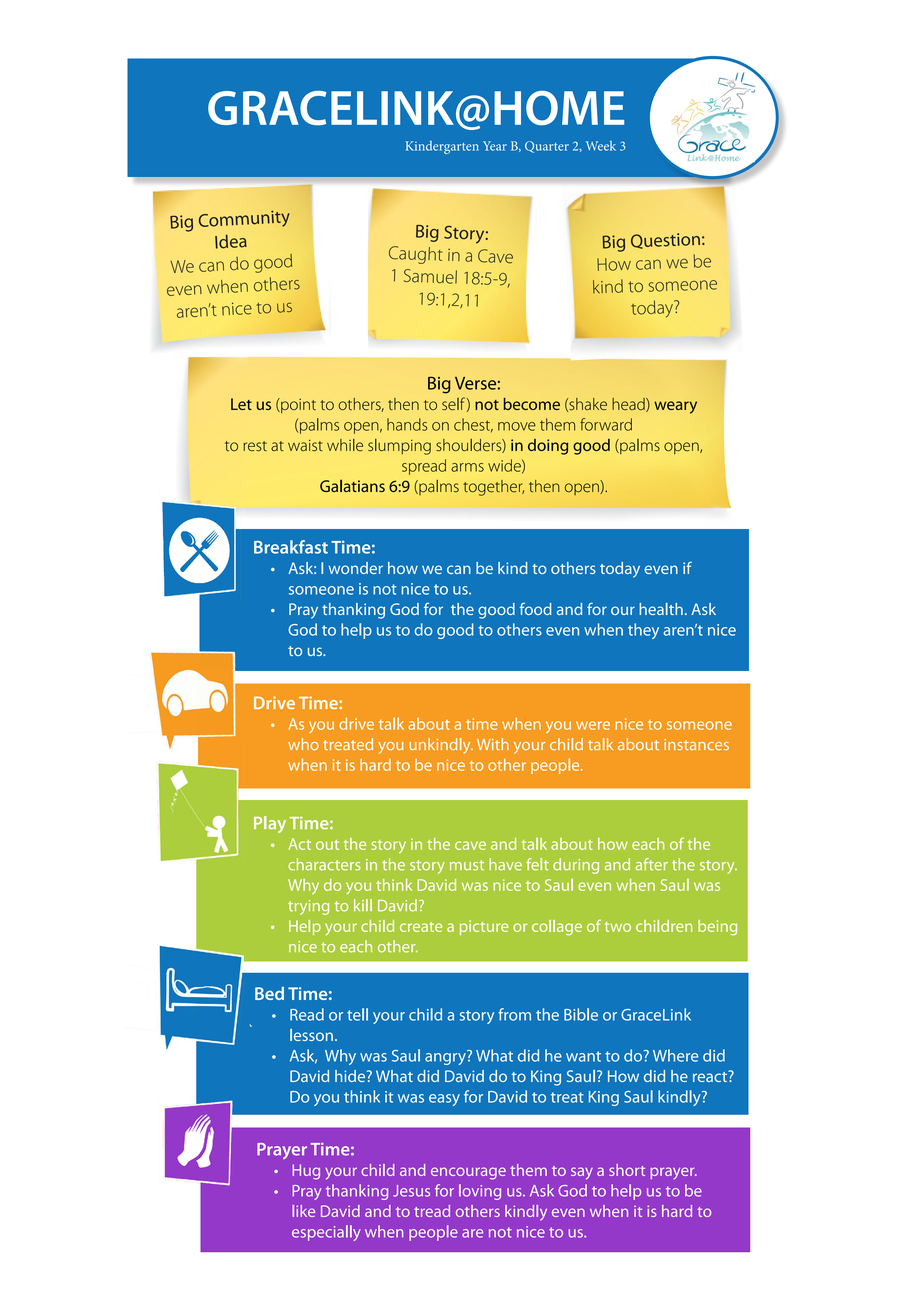  I want to click on they, so click(643, 631).
